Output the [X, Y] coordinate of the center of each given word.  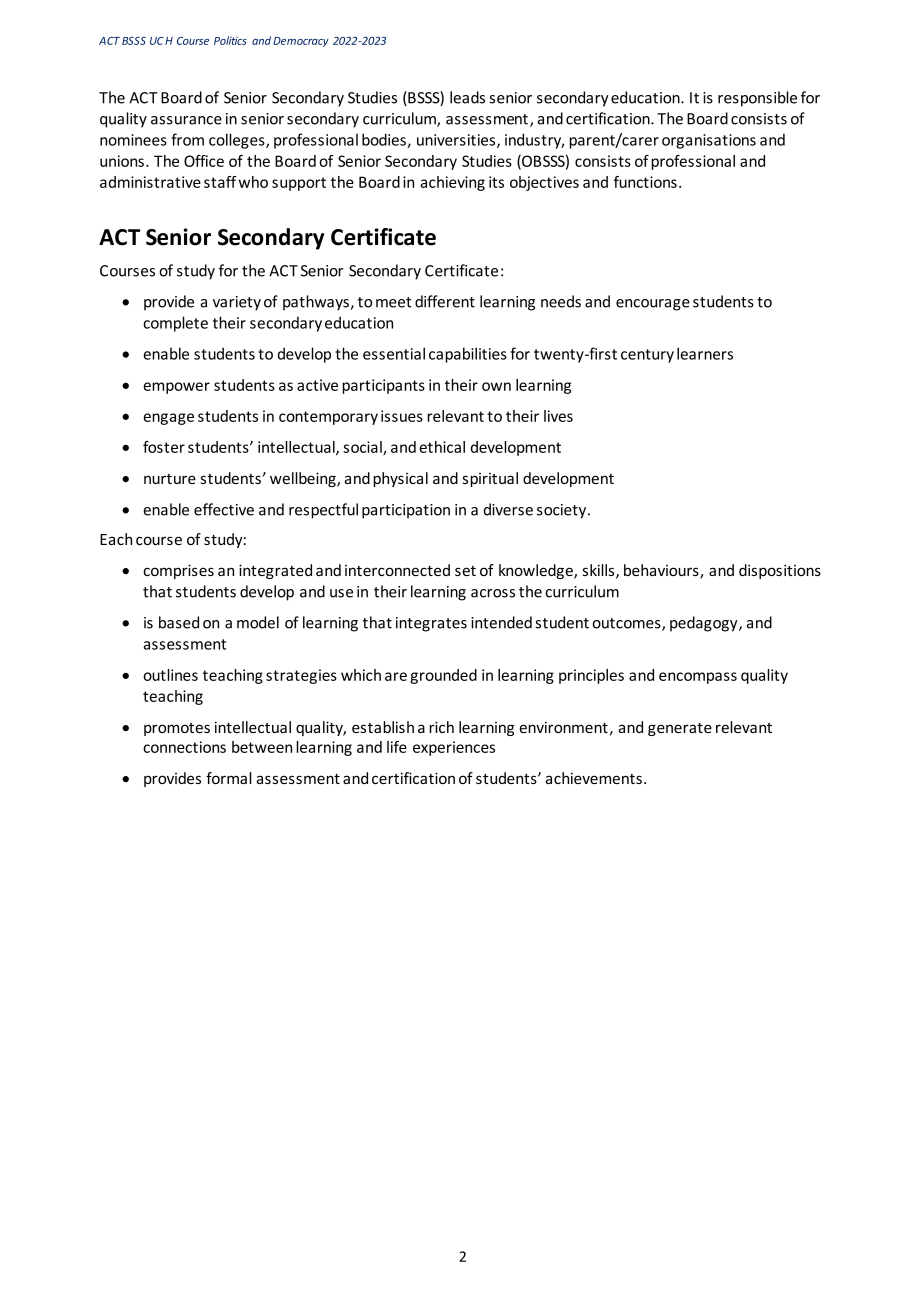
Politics [230, 40]
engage [168, 419]
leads [467, 97]
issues [402, 416]
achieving [452, 183]
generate [680, 729]
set [465, 571]
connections [184, 747]
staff [220, 182]
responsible [757, 99]
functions [645, 182]
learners [705, 353]
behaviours [662, 571]
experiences [454, 748]
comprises [178, 571]
